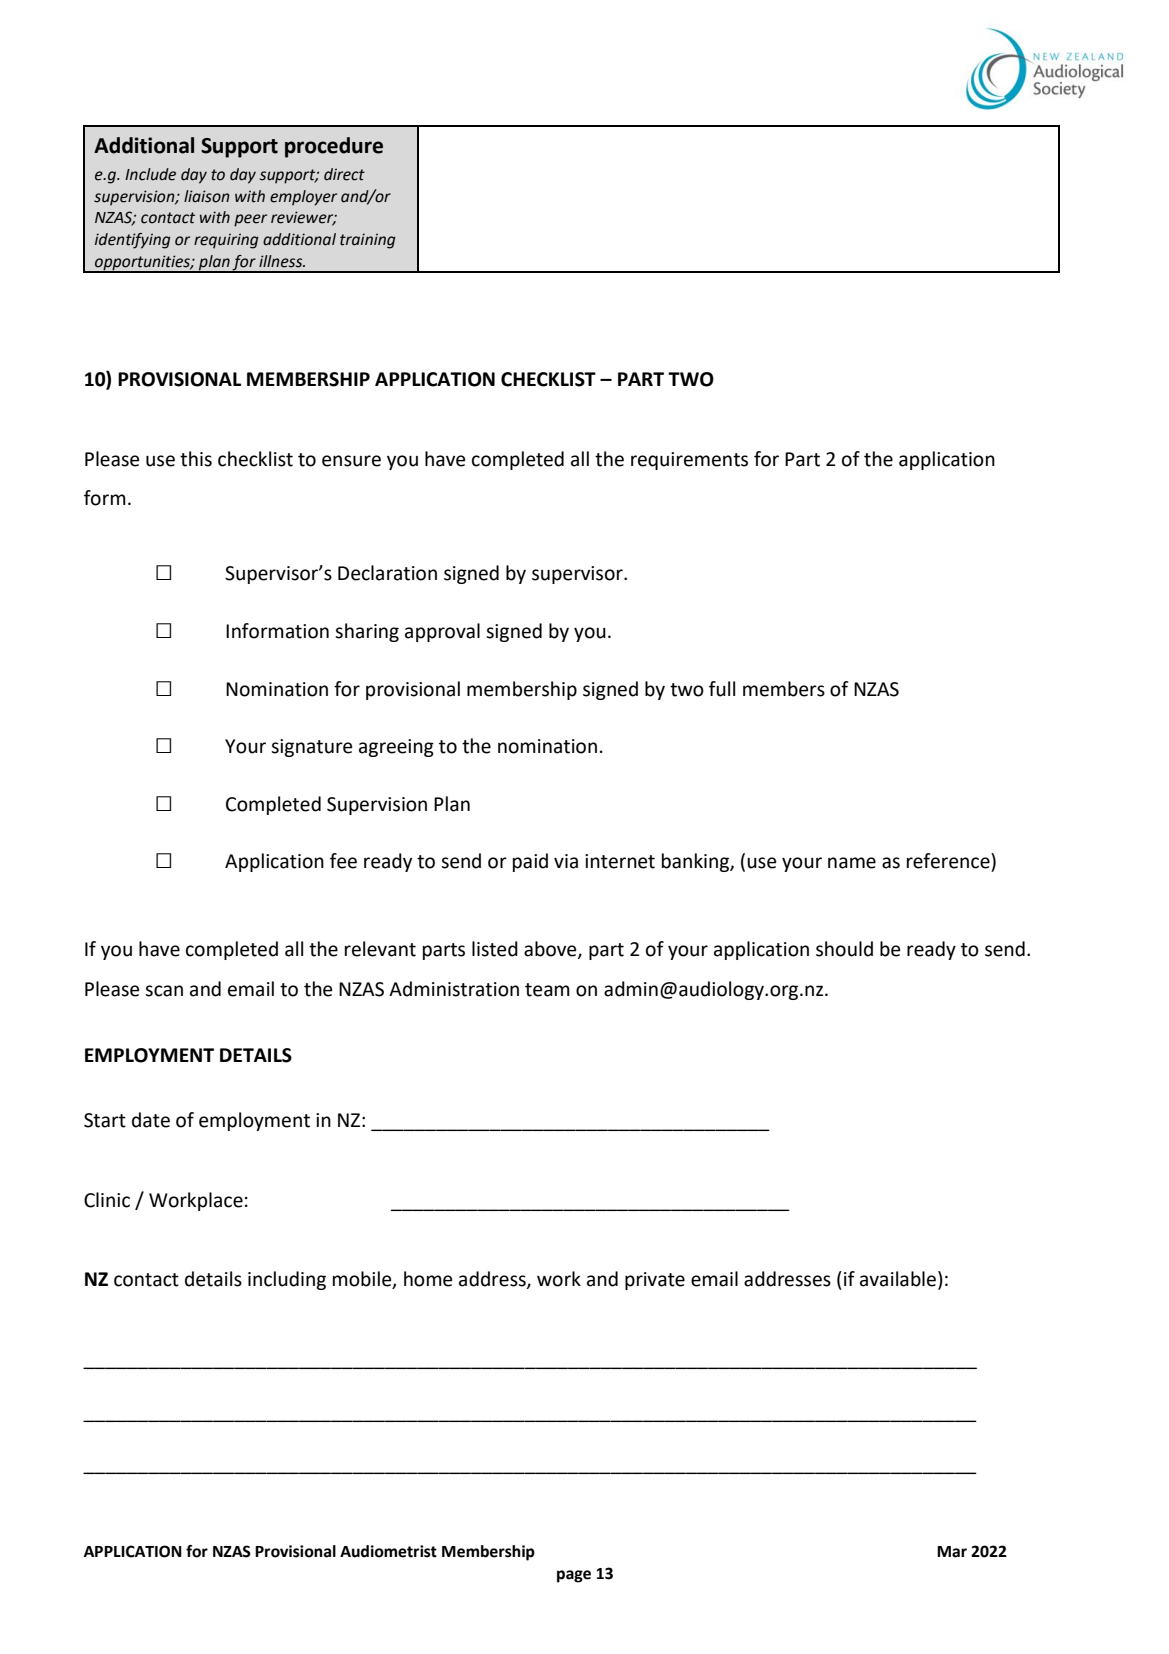 The width and height of the screenshot is (1169, 1654). Describe the element at coordinates (343, 861) in the screenshot. I see `fee` at that location.
